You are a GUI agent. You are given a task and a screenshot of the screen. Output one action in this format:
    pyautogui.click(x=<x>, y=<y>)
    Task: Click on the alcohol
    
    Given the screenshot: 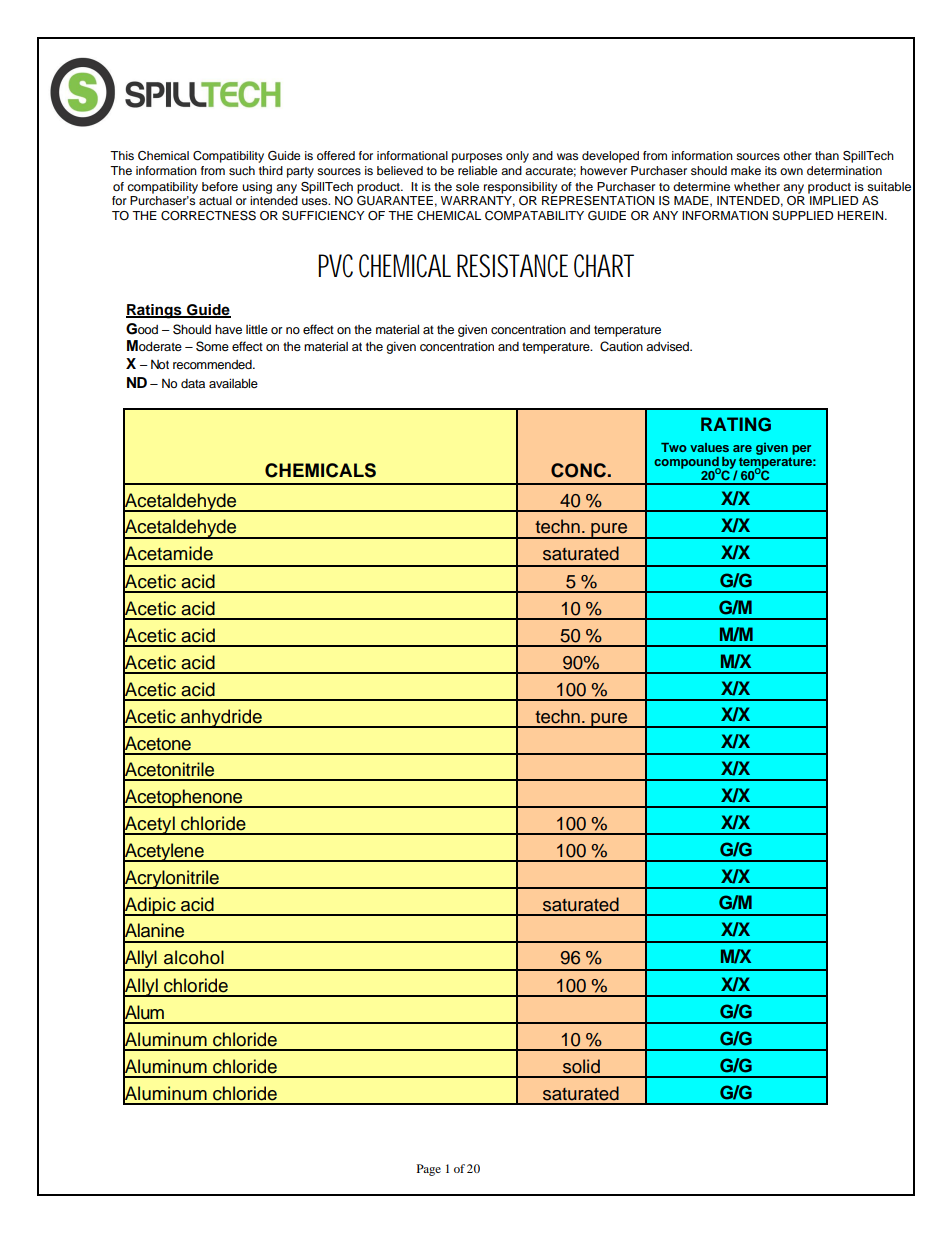 What is the action you would take?
    pyautogui.click(x=194, y=957)
